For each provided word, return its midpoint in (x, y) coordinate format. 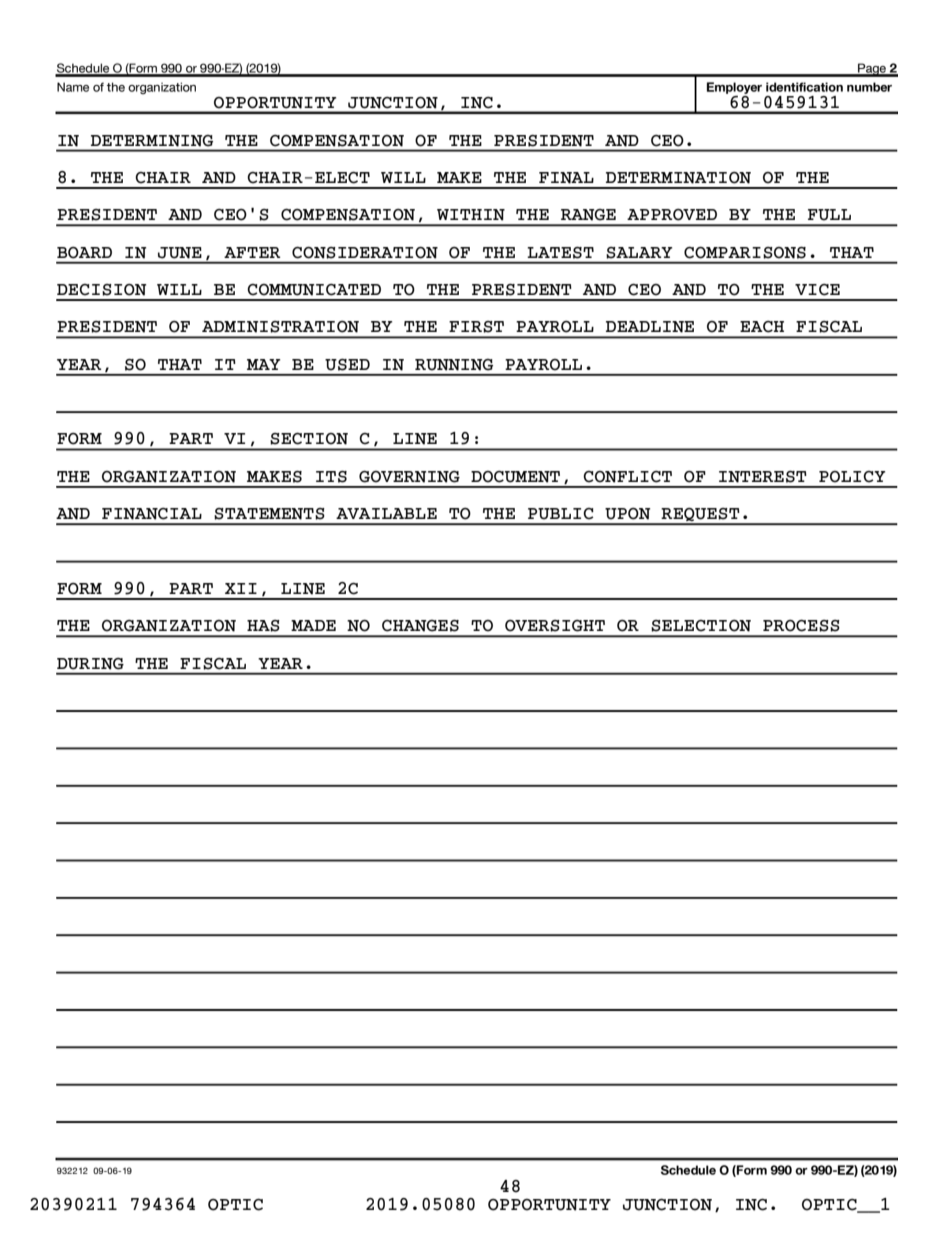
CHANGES (420, 626)
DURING (90, 664)
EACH (762, 327)
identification (804, 87)
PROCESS (801, 626)
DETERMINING (152, 141)
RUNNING (454, 365)
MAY (264, 364)
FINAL (566, 178)
